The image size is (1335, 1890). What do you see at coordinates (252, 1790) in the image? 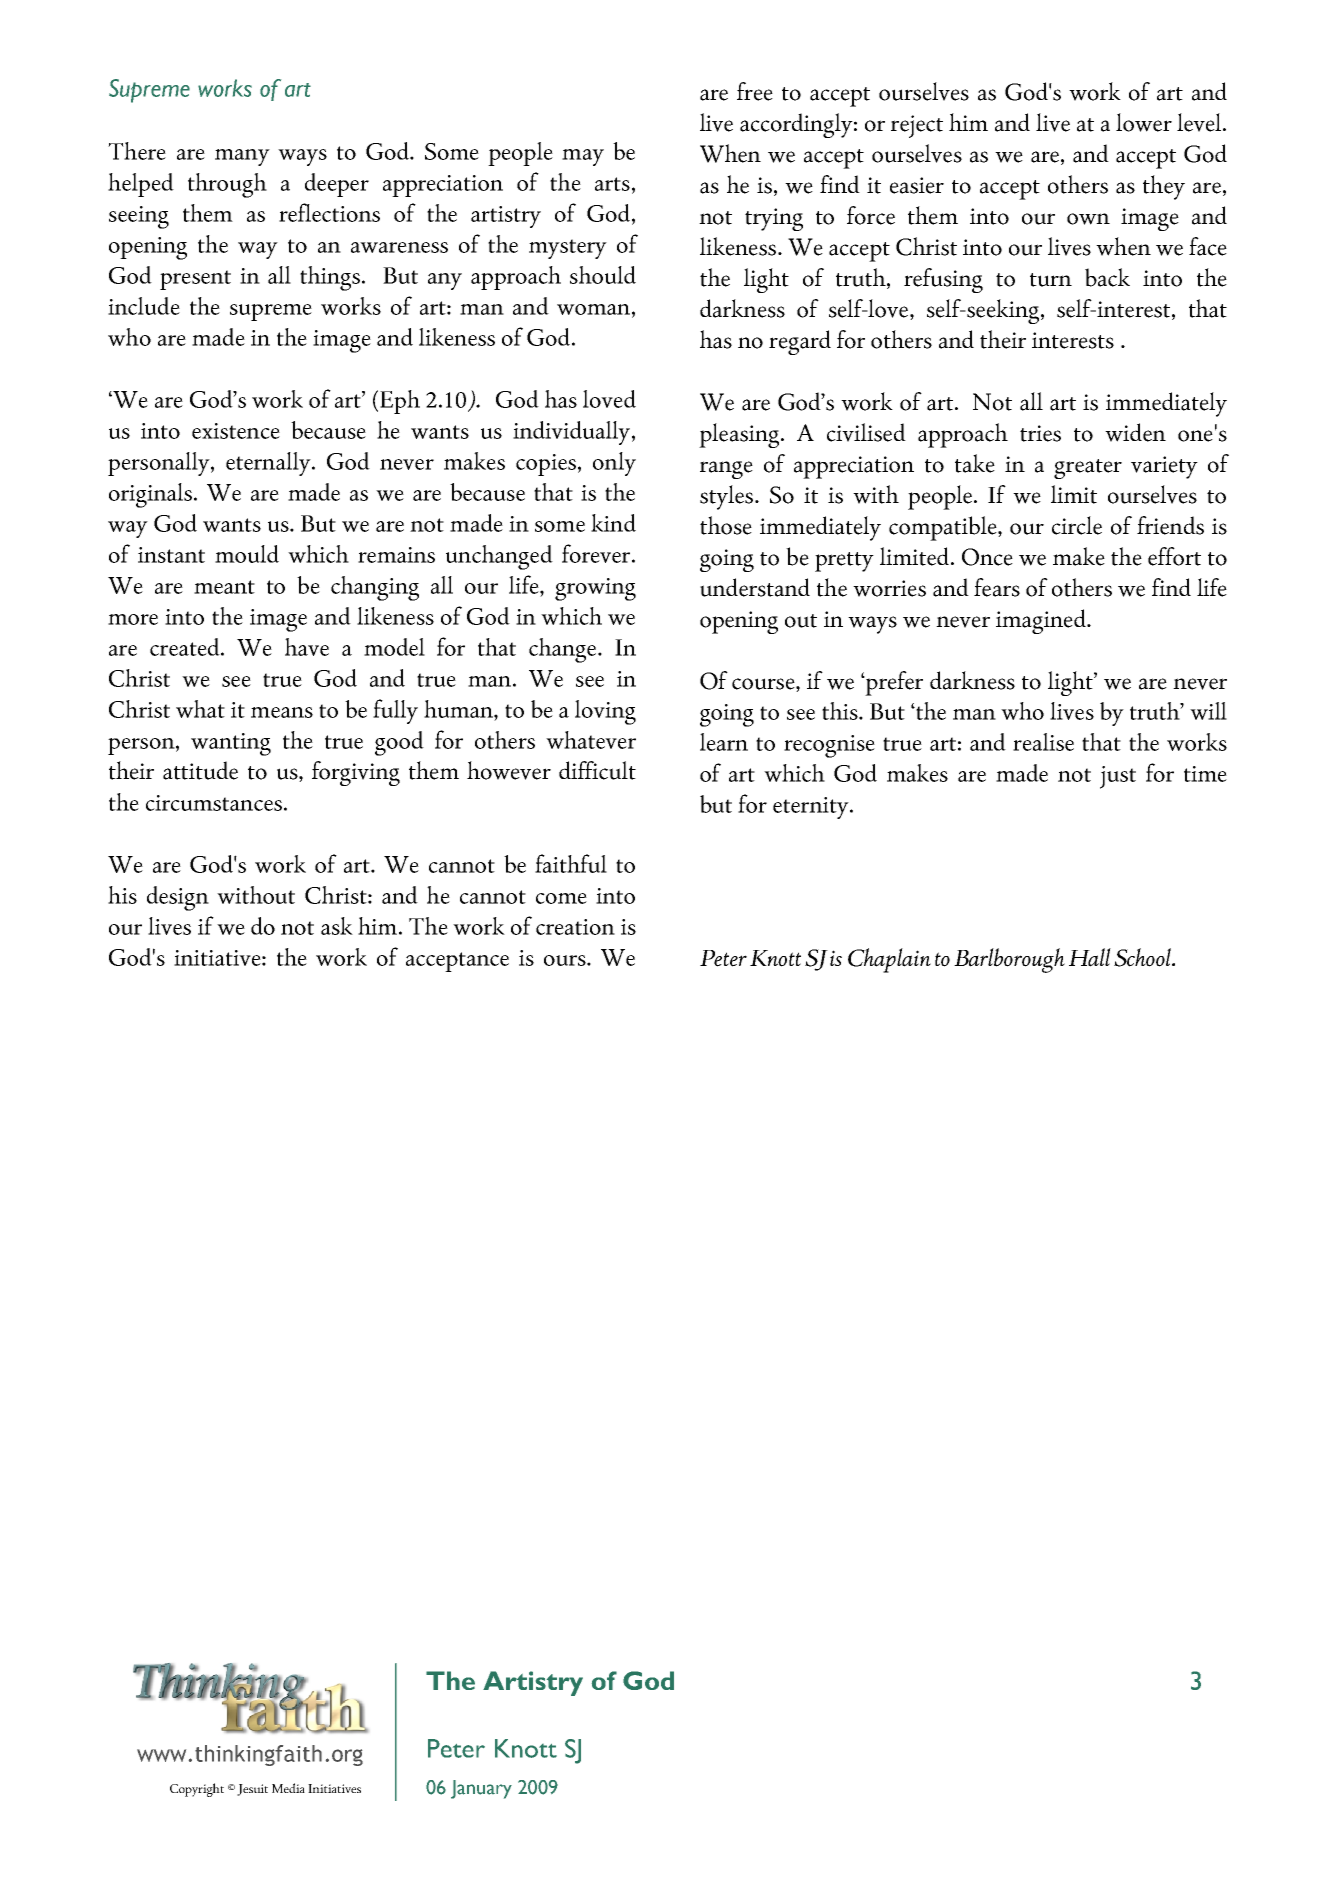
I see `Jesuit` at bounding box center [252, 1790].
